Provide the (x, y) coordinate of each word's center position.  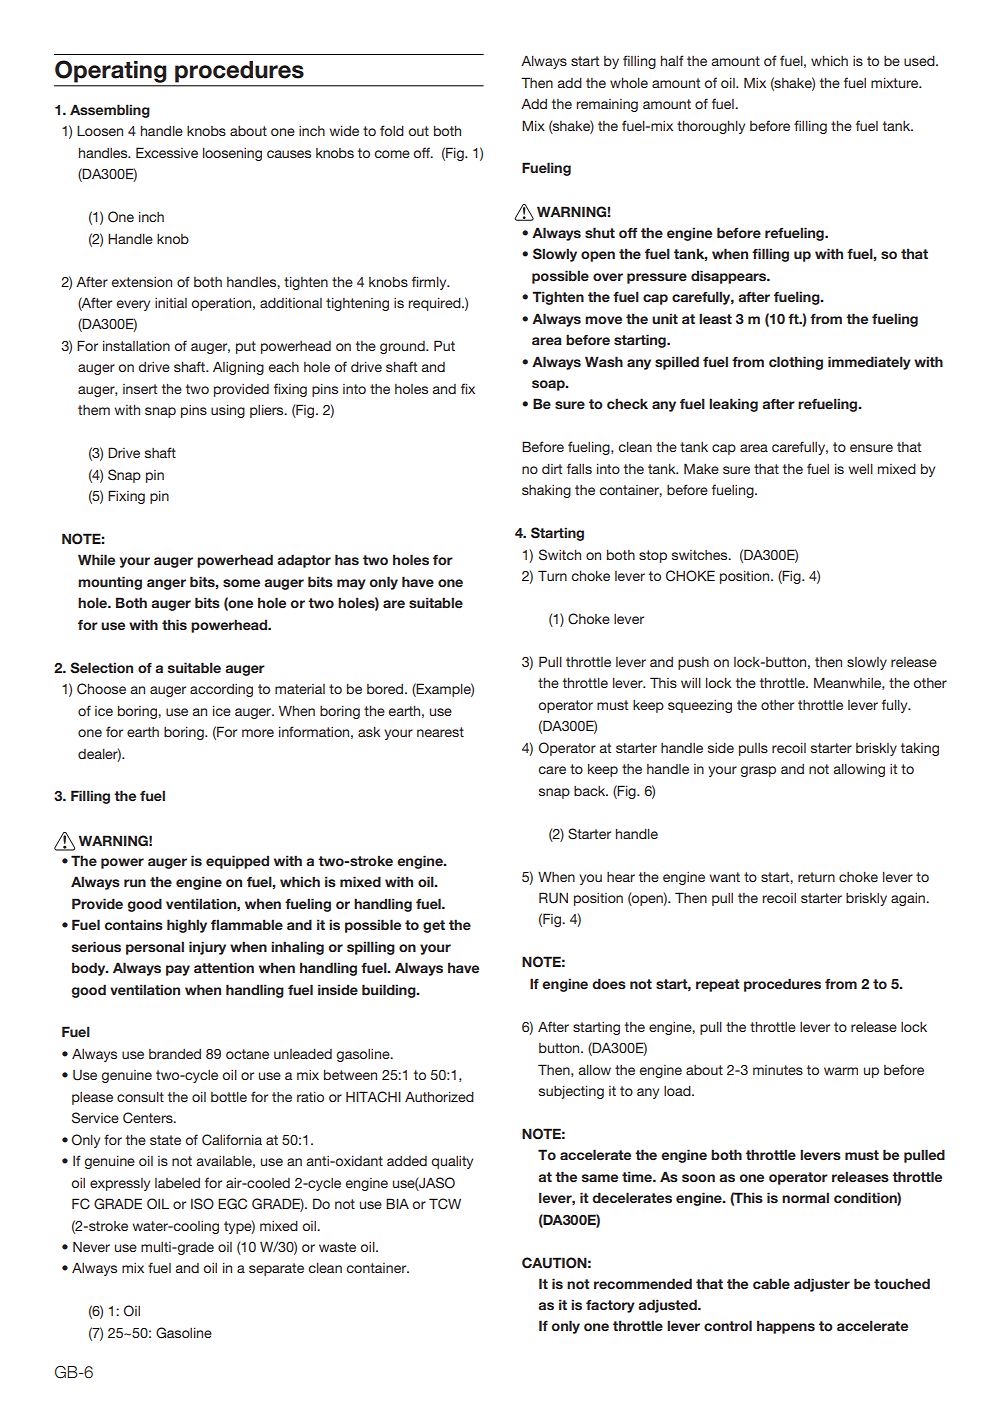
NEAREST (440, 732)
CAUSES (289, 154)
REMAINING (607, 105)
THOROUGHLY (711, 127)
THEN (828, 662)
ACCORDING (221, 690)
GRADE (194, 1248)
